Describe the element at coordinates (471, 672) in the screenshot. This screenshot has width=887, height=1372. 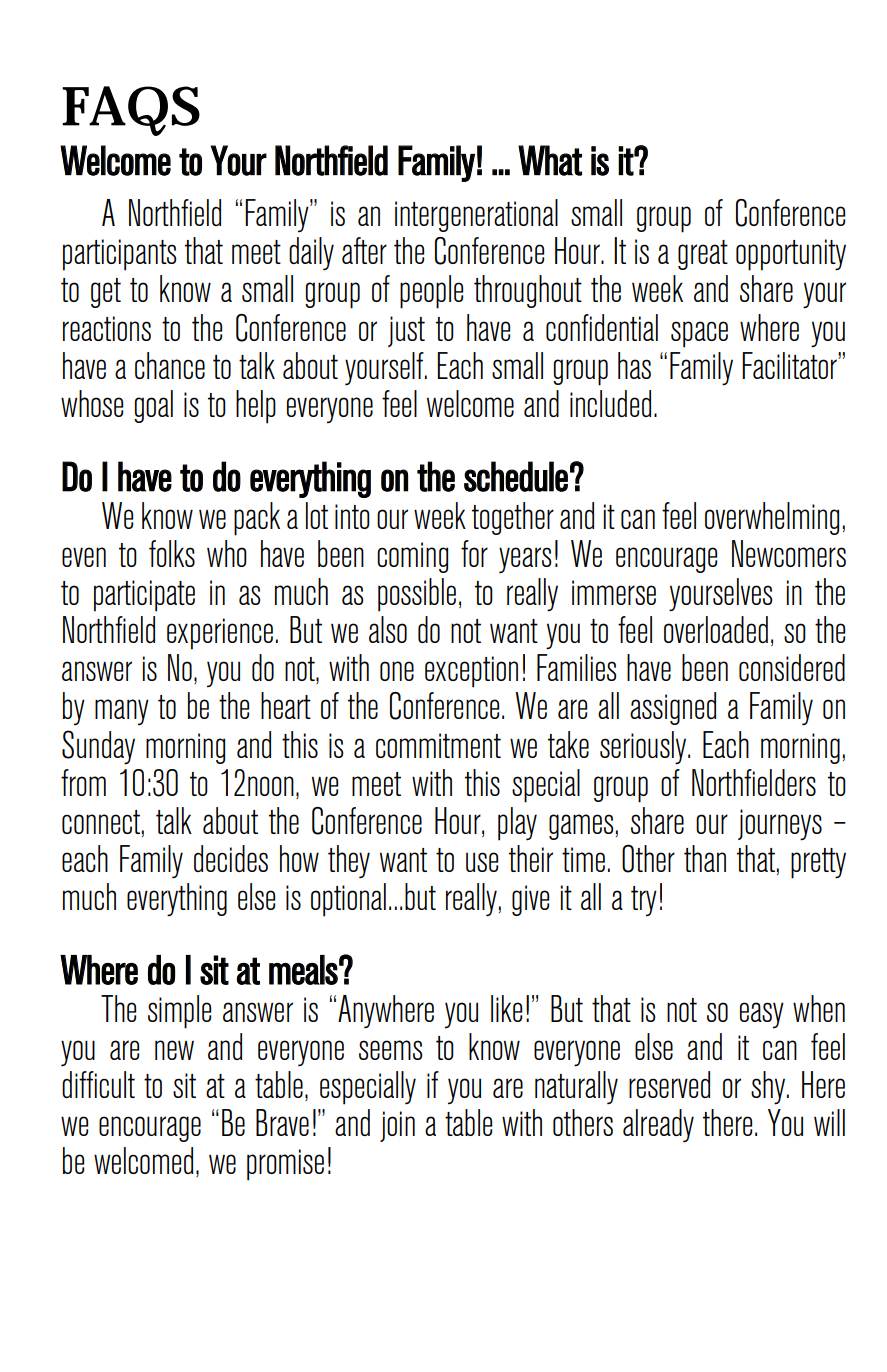
I see `exception` at that location.
